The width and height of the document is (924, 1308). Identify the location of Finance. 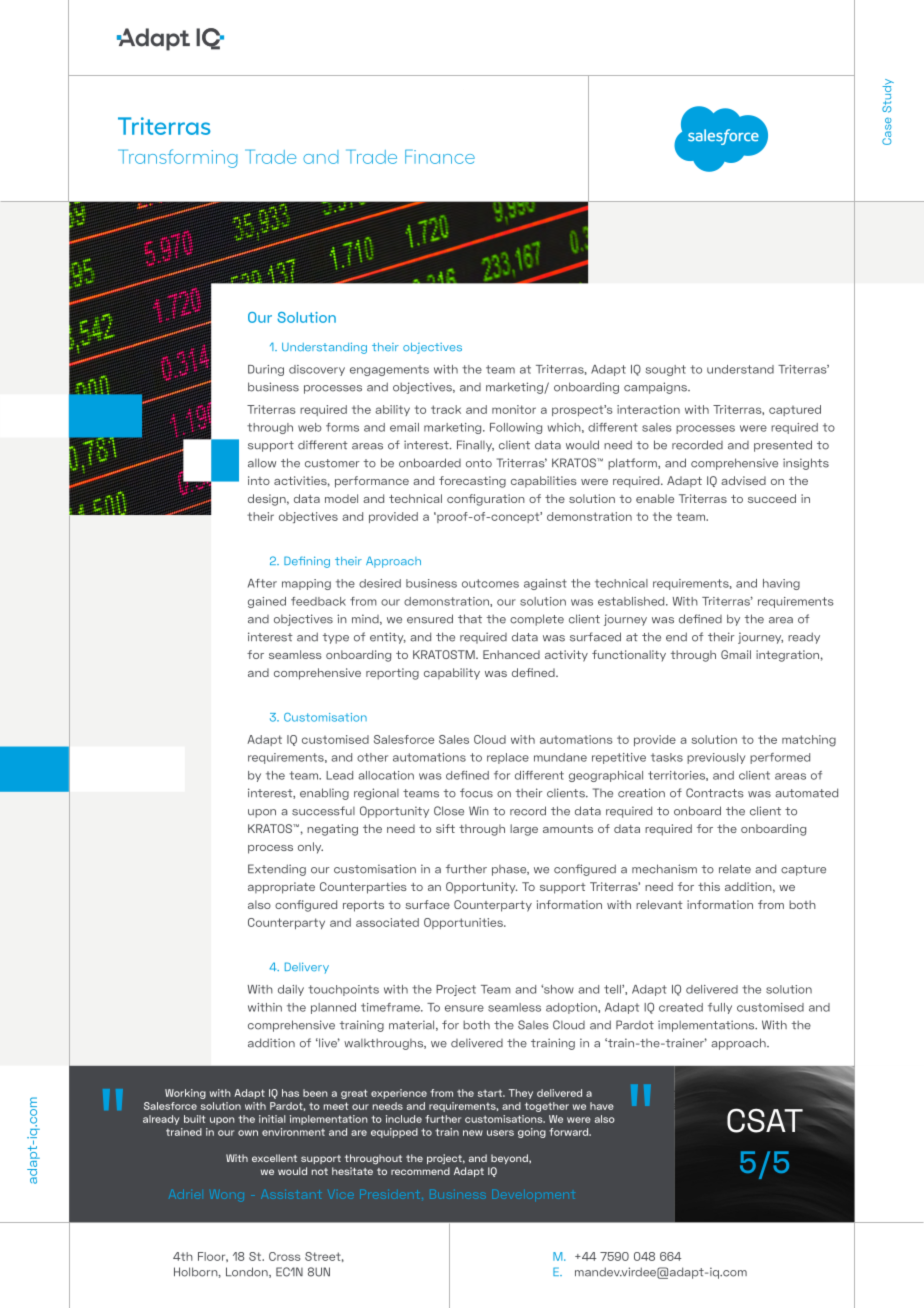
(440, 156).
